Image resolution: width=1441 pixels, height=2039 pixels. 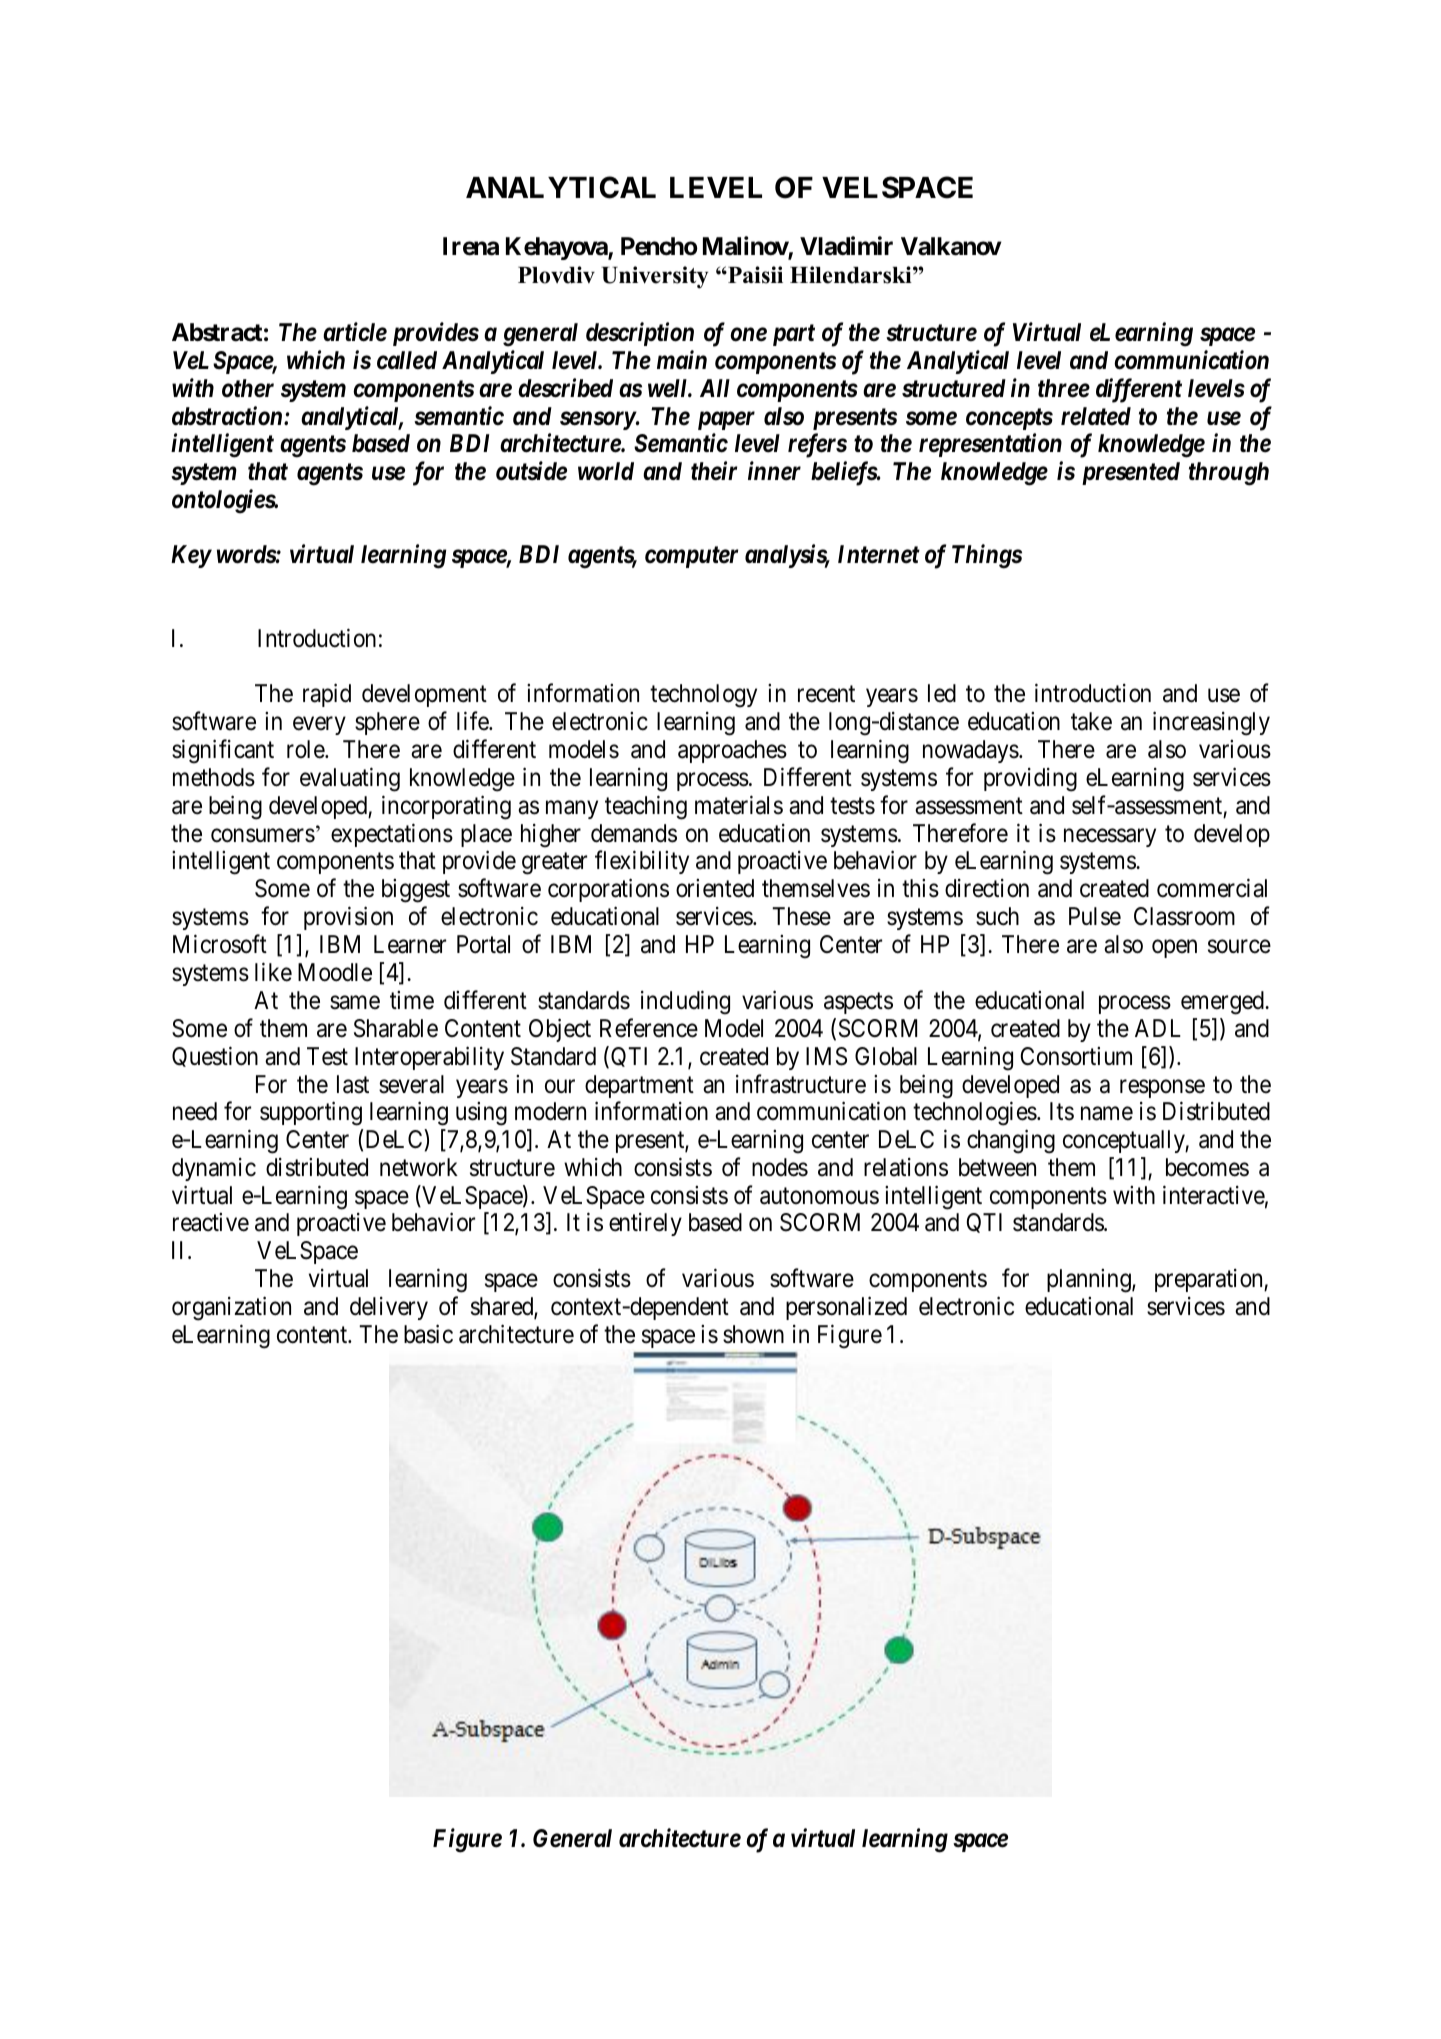 I want to click on outside, so click(x=531, y=471).
